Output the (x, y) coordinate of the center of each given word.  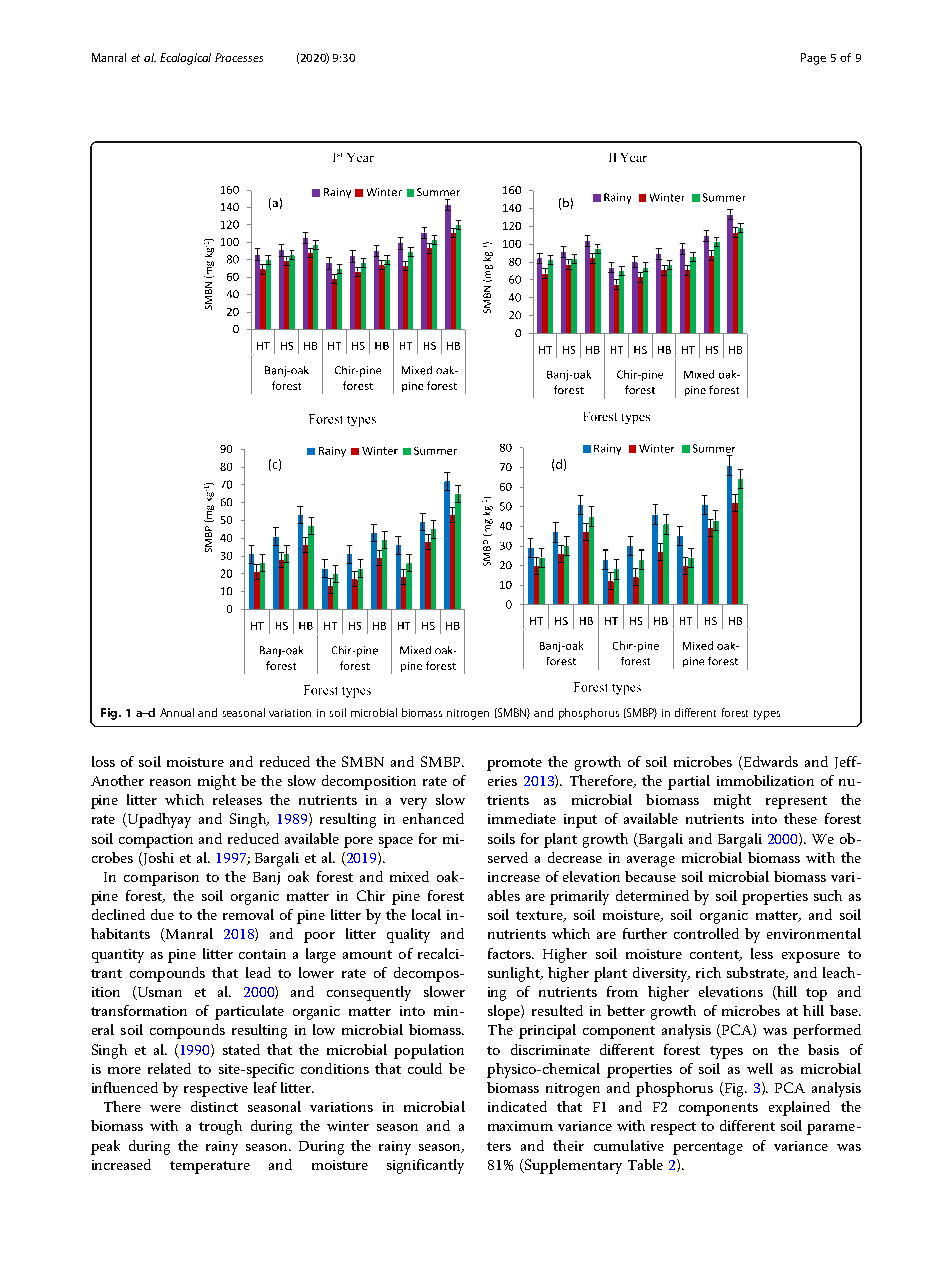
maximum (520, 1126)
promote (514, 764)
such (828, 895)
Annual (177, 712)
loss (103, 761)
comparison (161, 879)
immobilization (765, 780)
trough (220, 1127)
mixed (409, 876)
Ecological (185, 59)
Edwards (771, 761)
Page (813, 59)
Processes (239, 57)
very (413, 803)
